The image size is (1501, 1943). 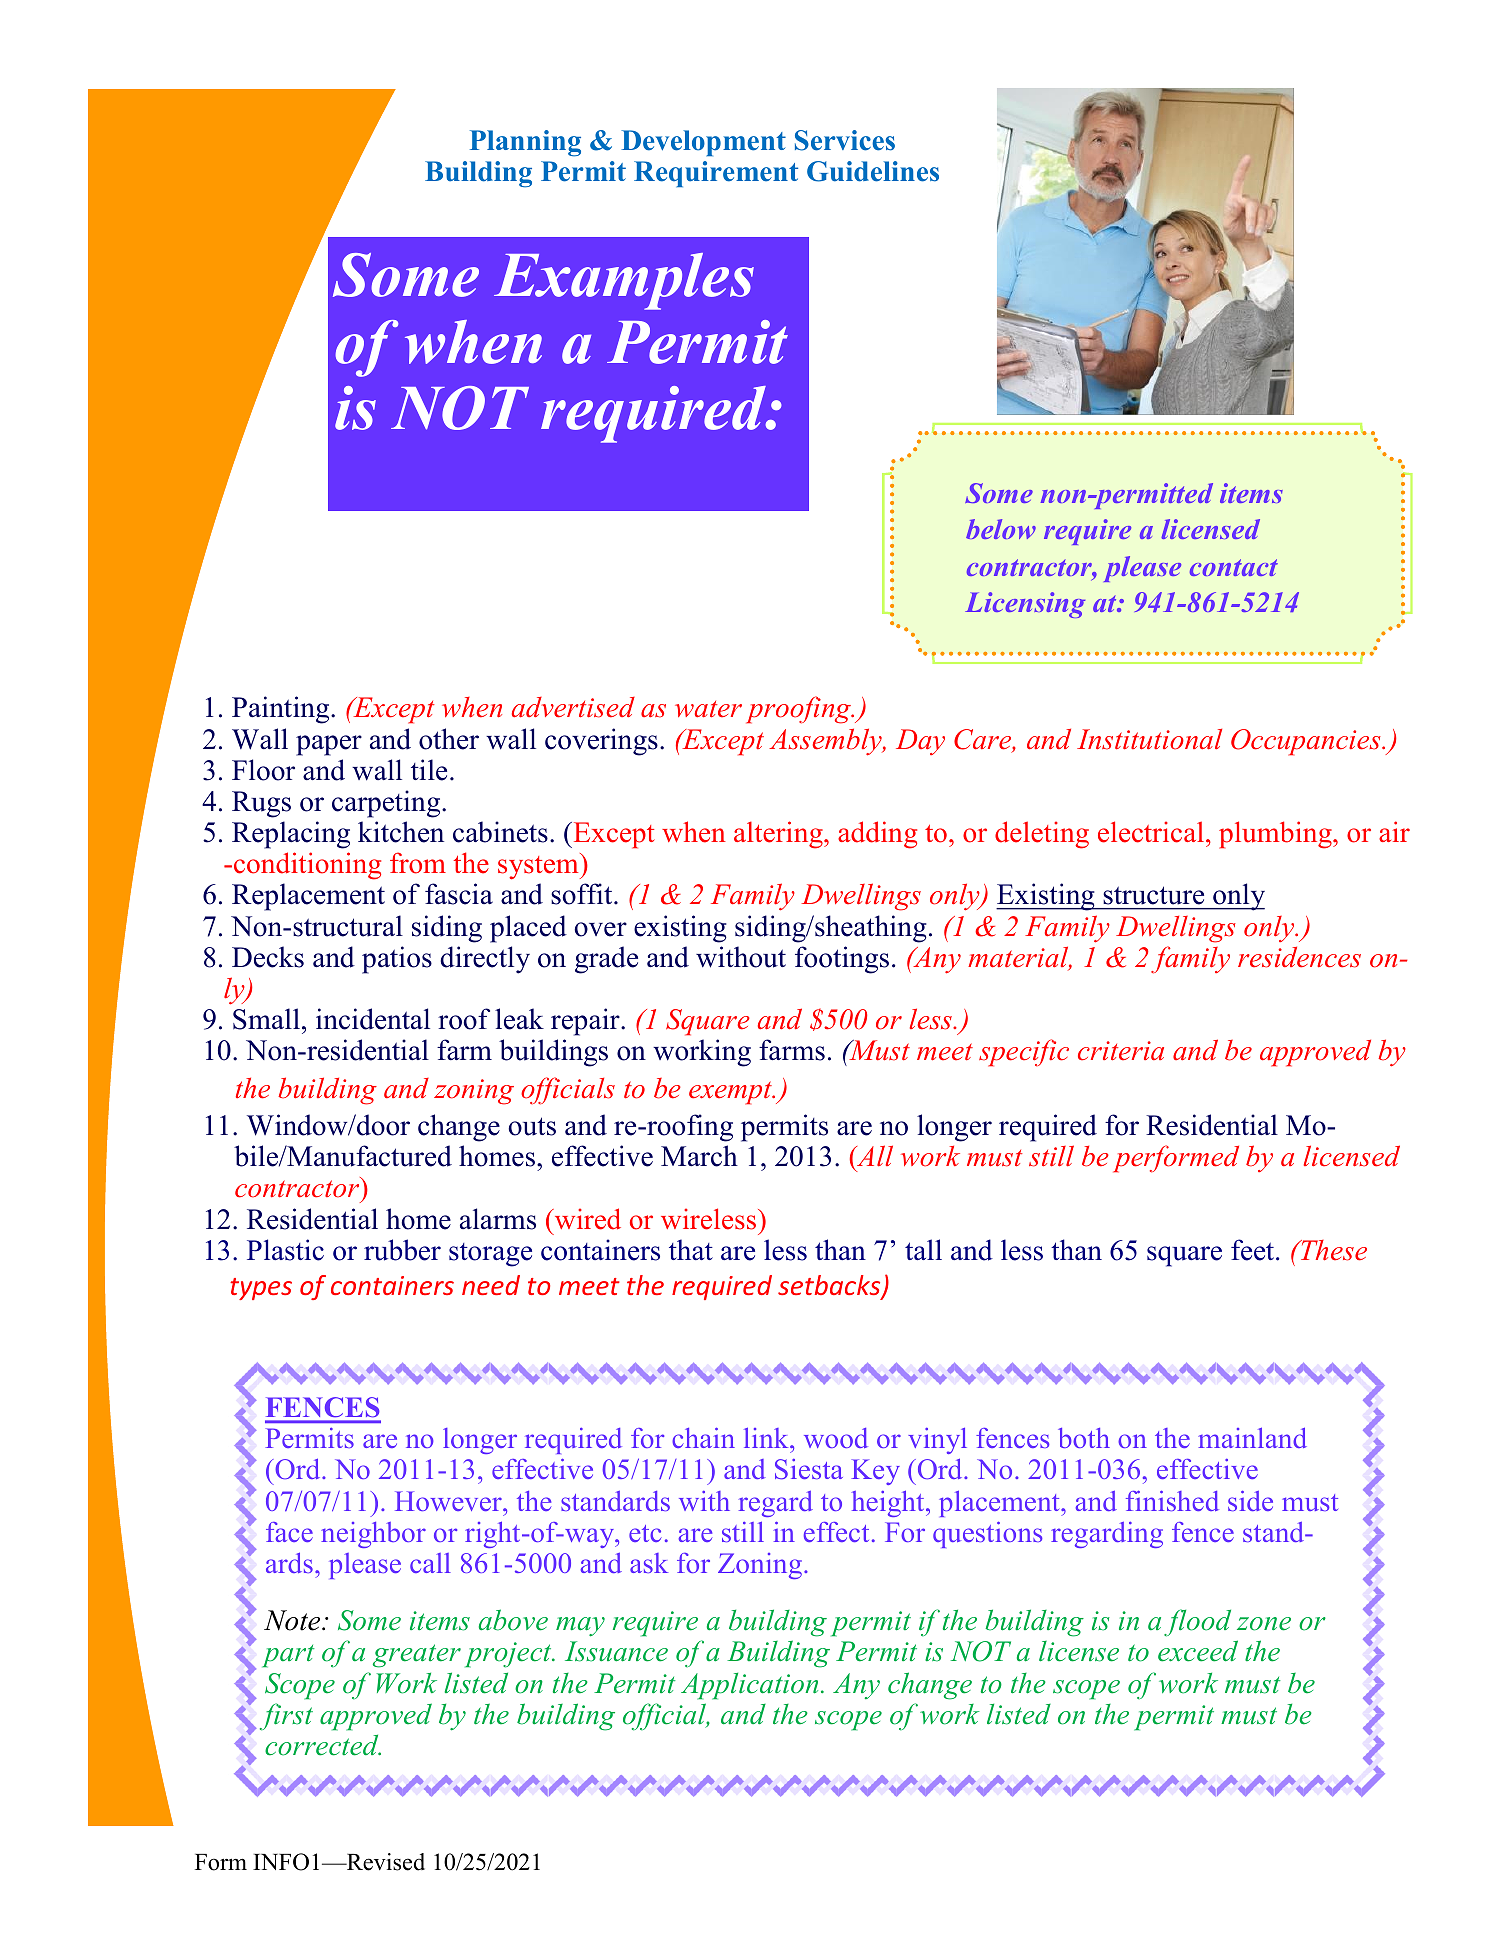 I want to click on Planning, so click(x=525, y=143).
